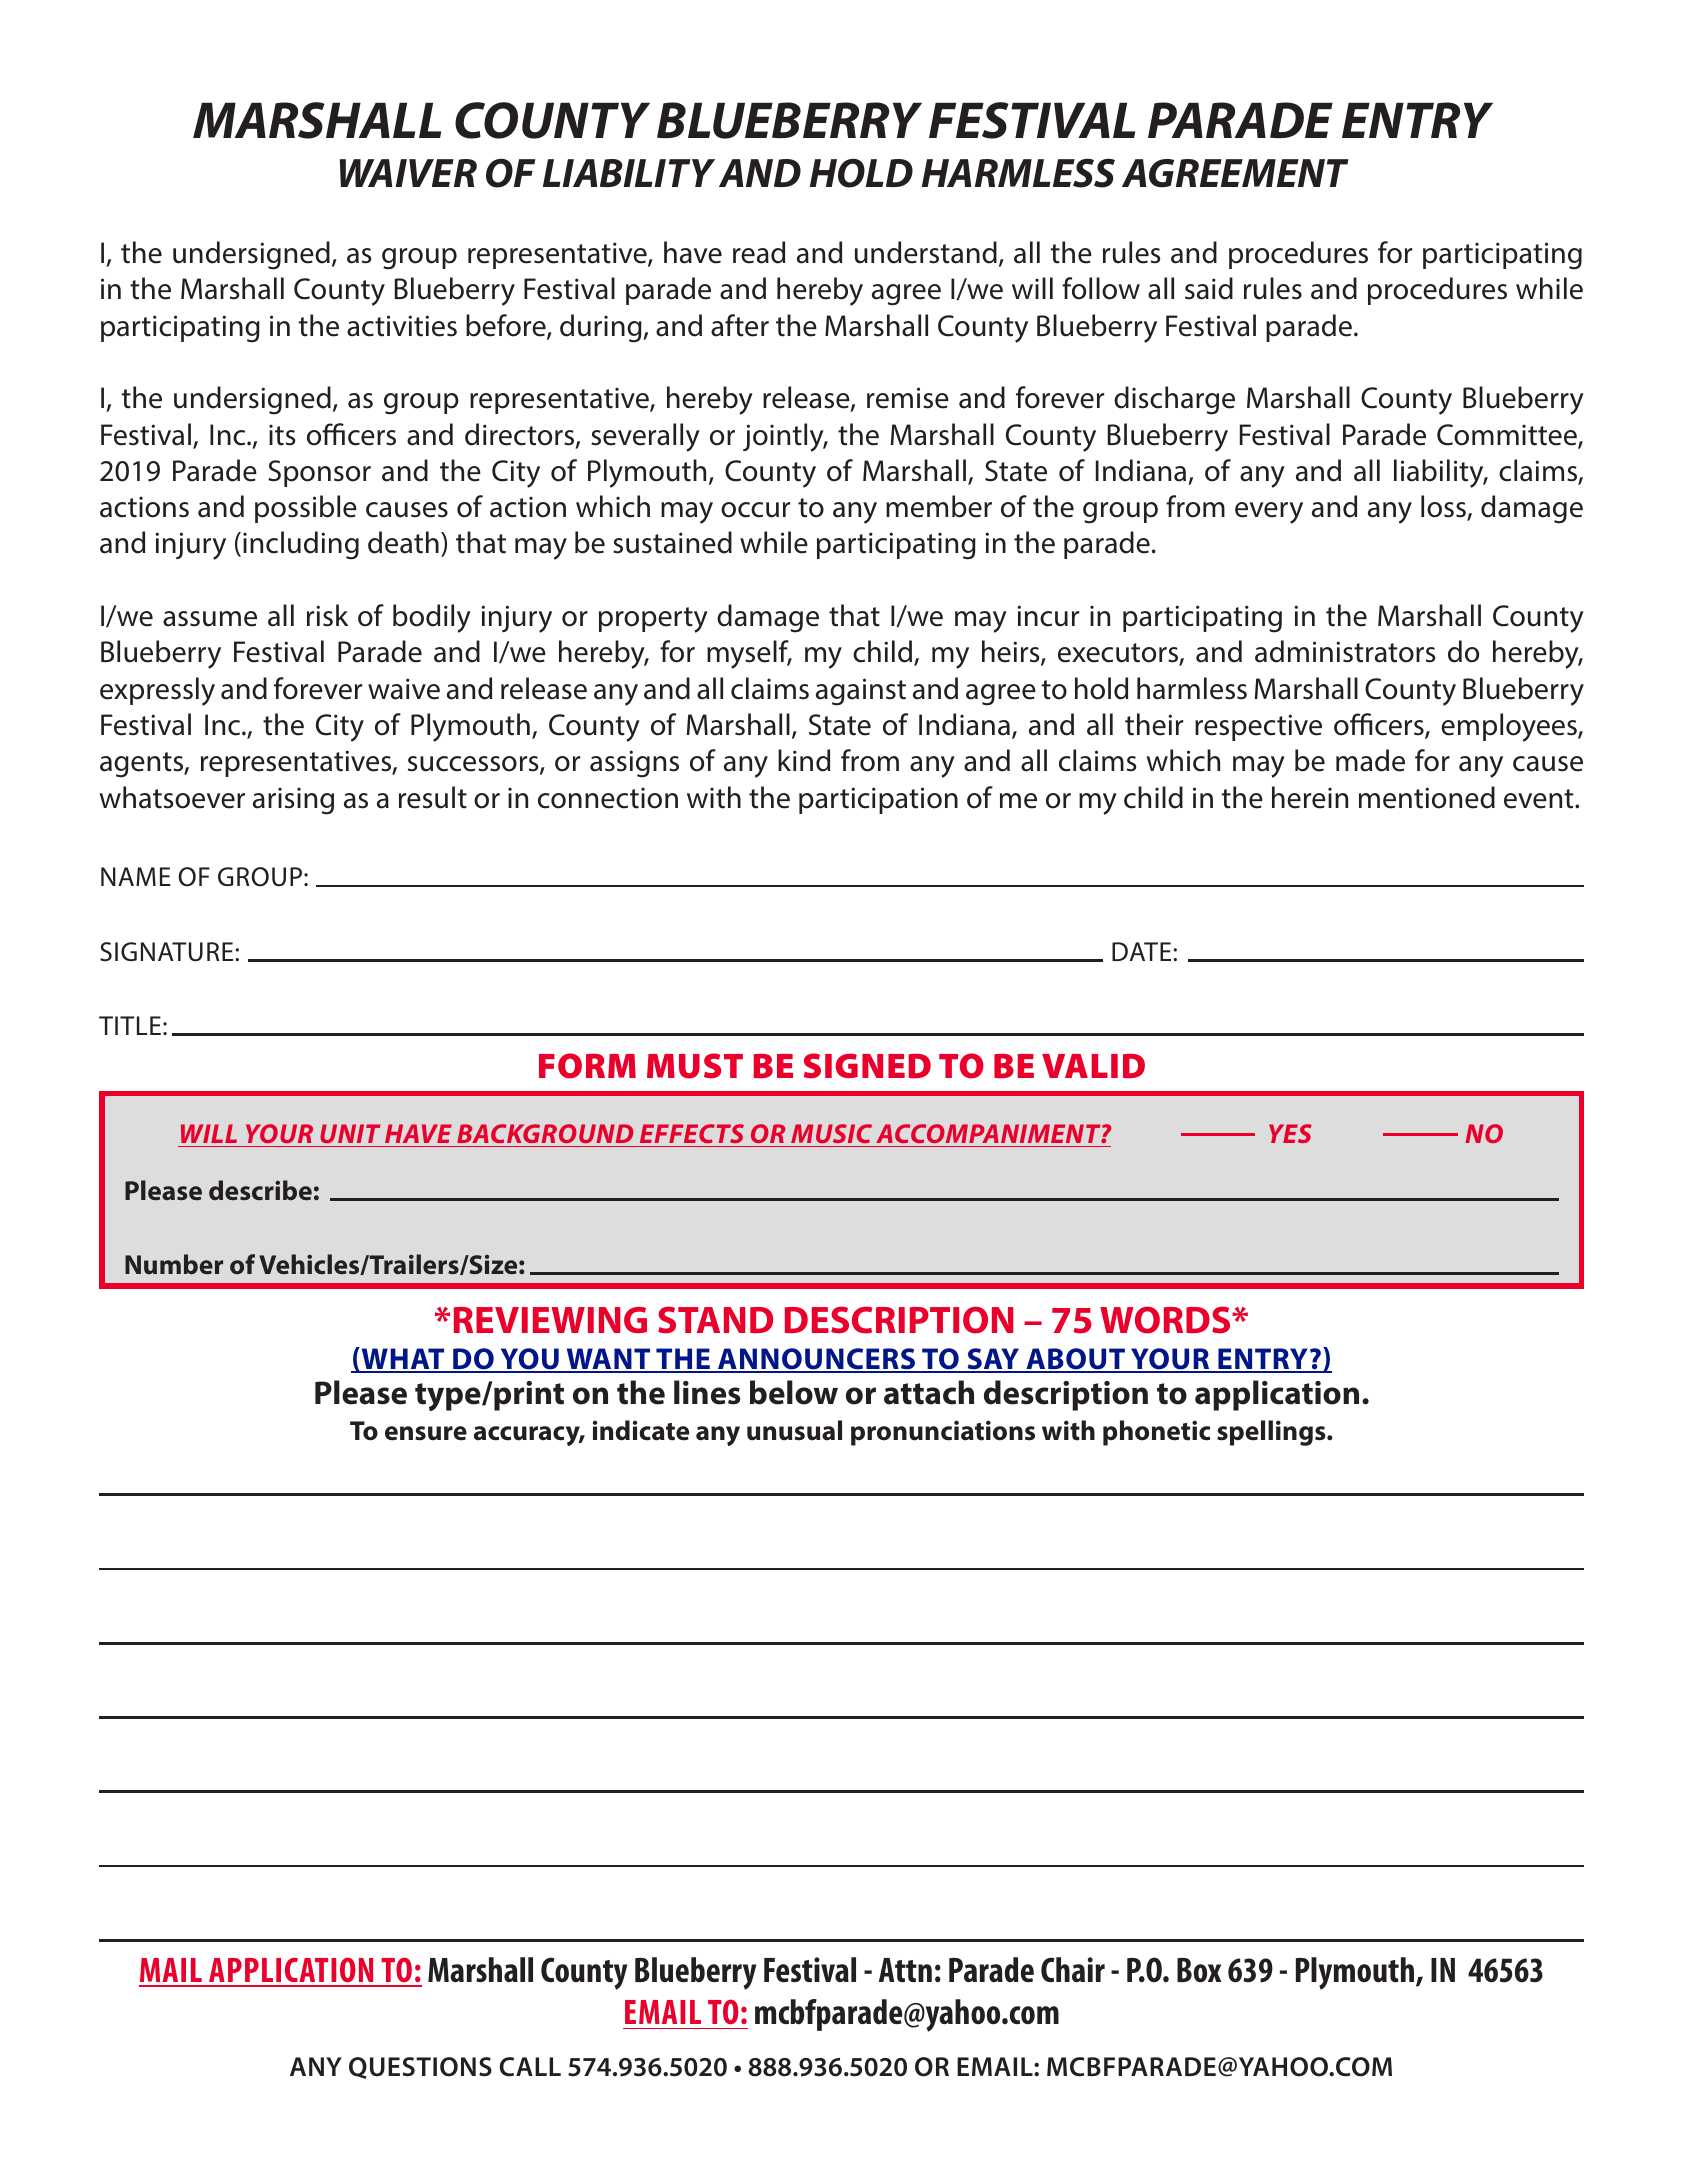 Image resolution: width=1683 pixels, height=2178 pixels. What do you see at coordinates (1427, 797) in the screenshot?
I see `mentioned` at bounding box center [1427, 797].
